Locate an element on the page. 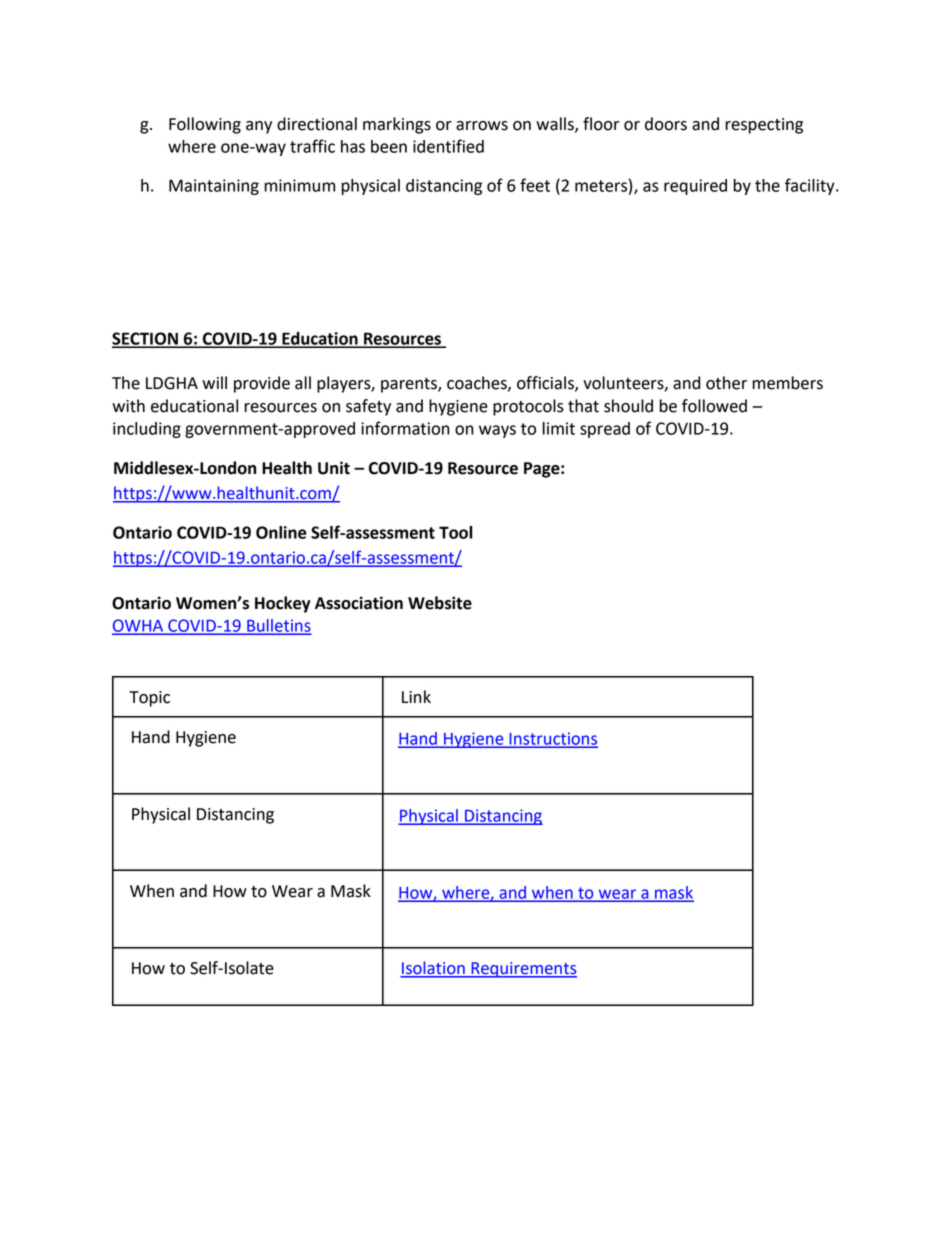 The image size is (952, 1233). other is located at coordinates (726, 383).
